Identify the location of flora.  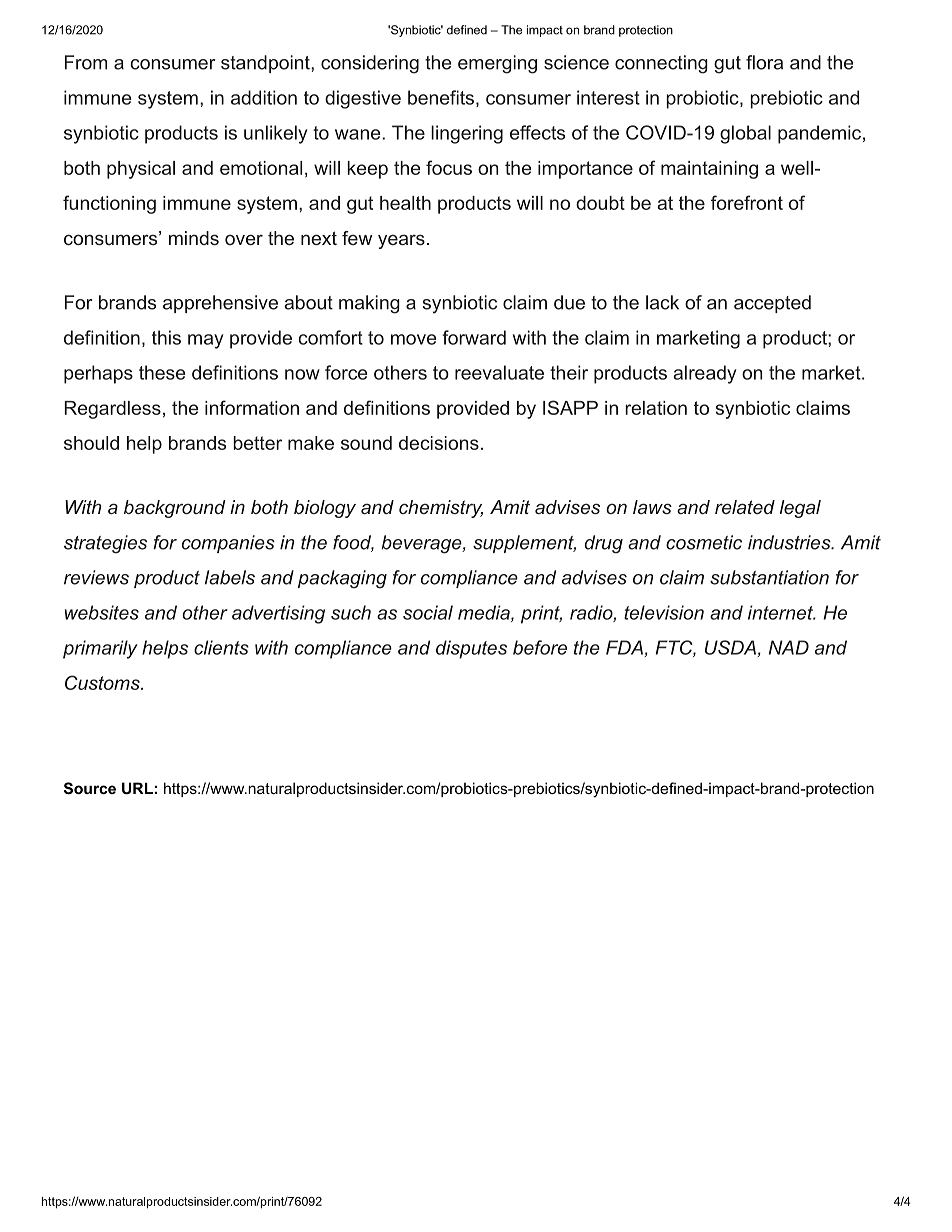
(764, 62).
